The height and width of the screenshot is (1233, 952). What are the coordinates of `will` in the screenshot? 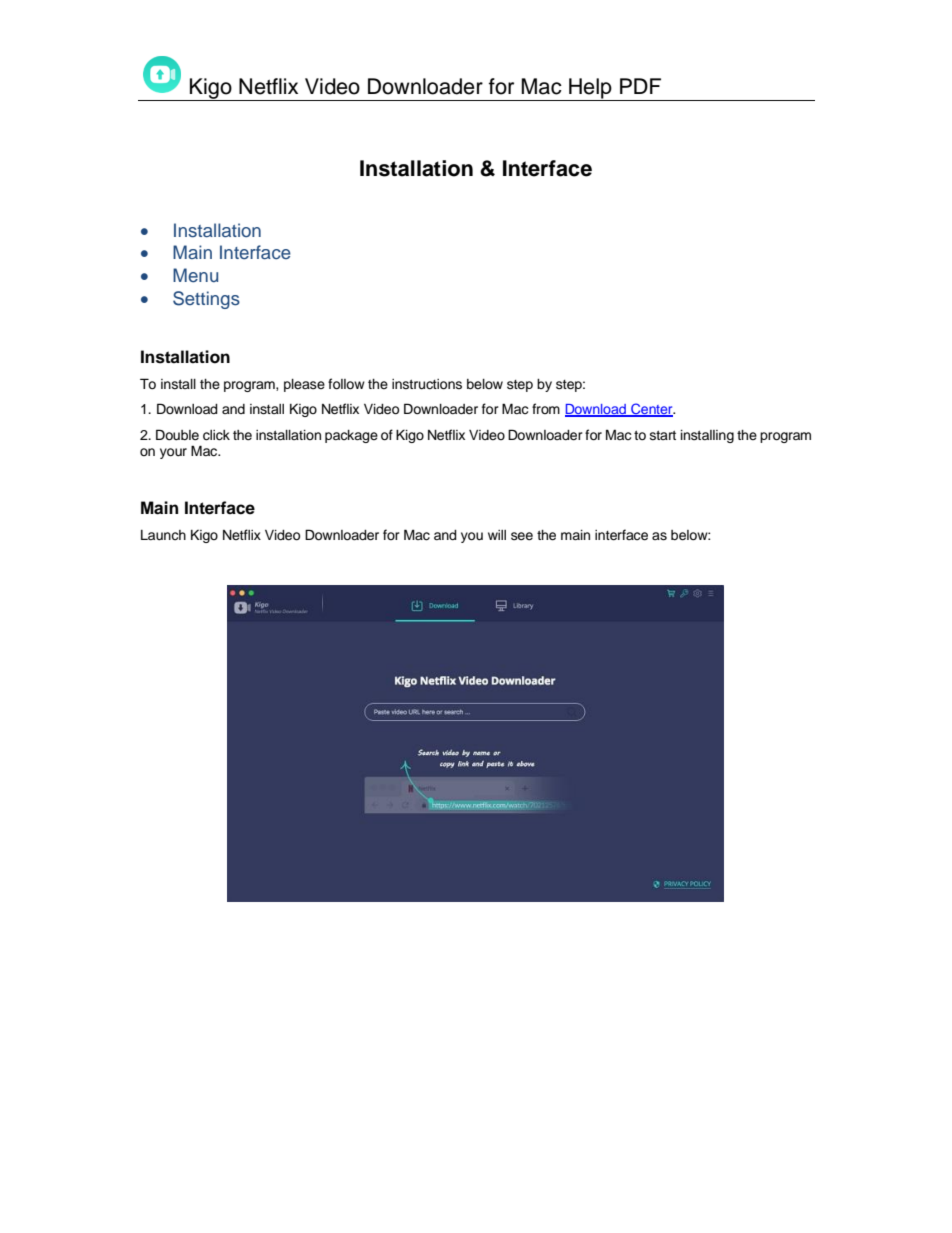 It's located at (497, 535).
